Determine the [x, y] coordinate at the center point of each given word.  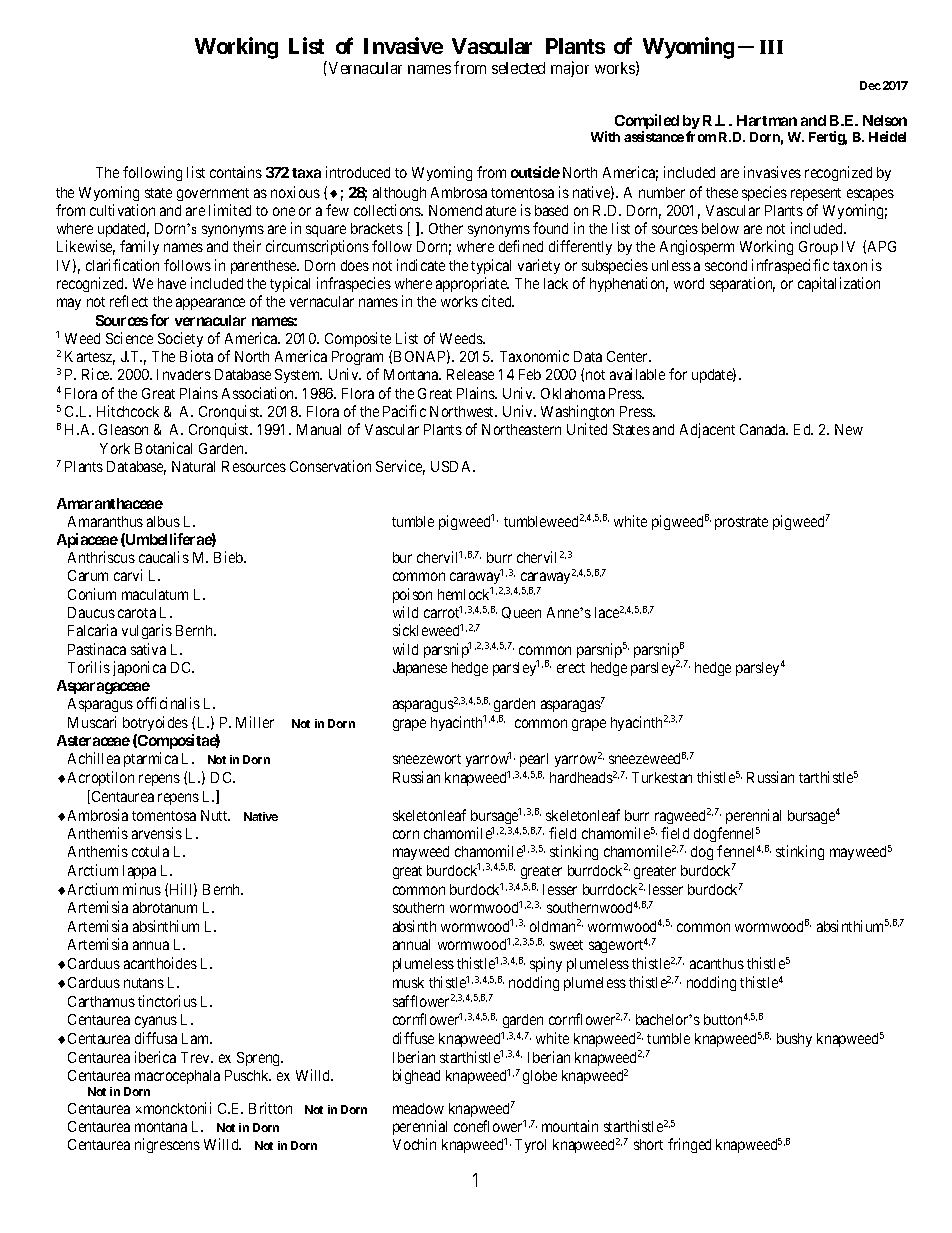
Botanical [163, 448]
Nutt [215, 815]
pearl [534, 760]
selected [518, 68]
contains [236, 172]
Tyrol [530, 1146]
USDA [452, 466]
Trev [196, 1057]
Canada [764, 429]
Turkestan [662, 777]
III [771, 47]
